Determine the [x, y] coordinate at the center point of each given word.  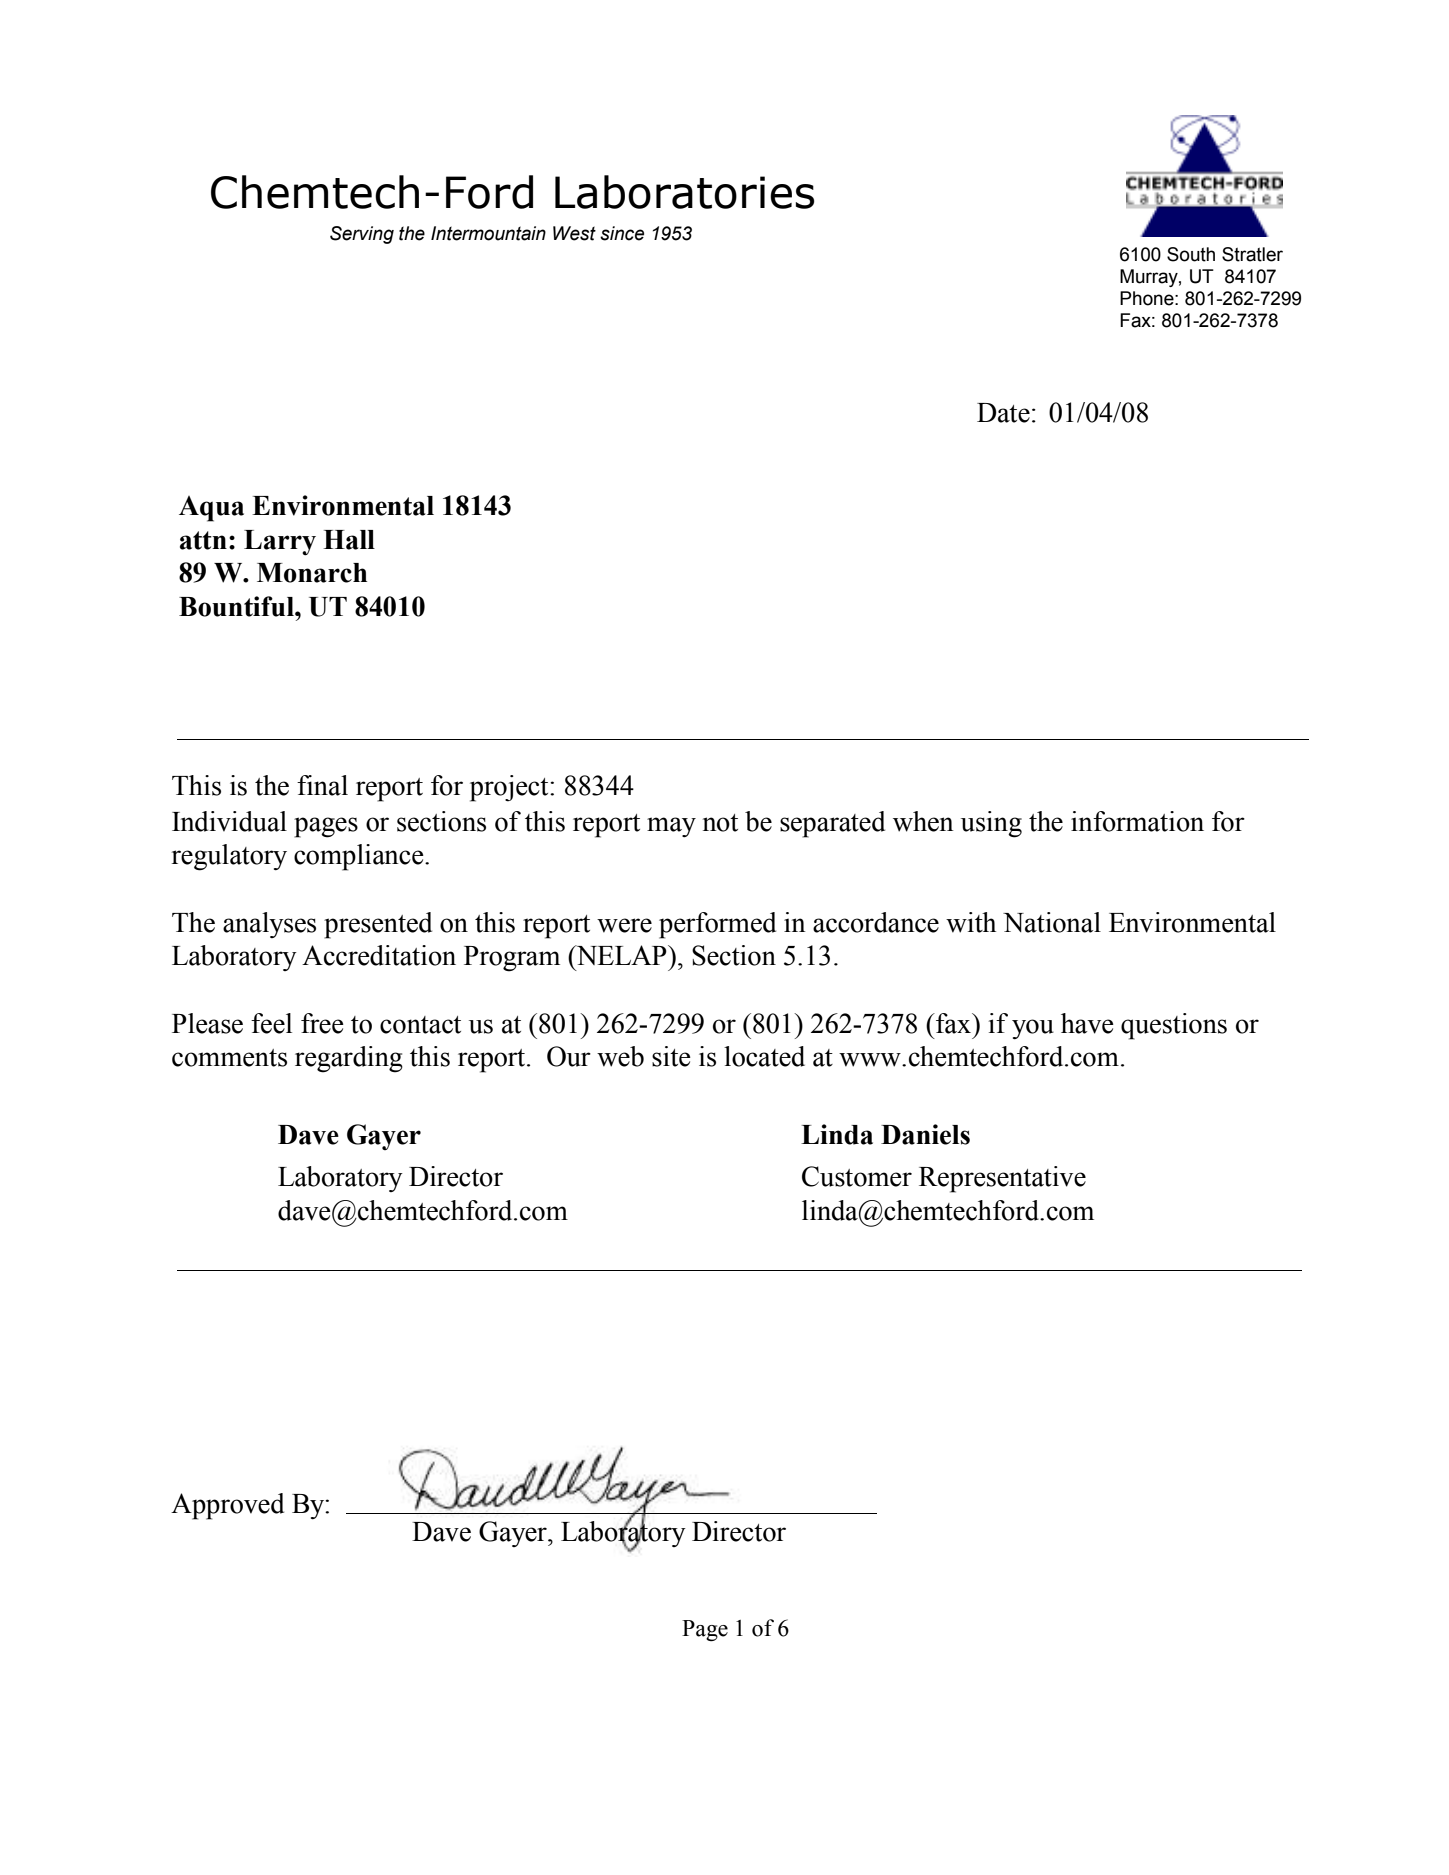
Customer [857, 1176]
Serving [362, 235]
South [1191, 254]
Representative [1002, 1179]
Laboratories [685, 192]
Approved [227, 1506]
